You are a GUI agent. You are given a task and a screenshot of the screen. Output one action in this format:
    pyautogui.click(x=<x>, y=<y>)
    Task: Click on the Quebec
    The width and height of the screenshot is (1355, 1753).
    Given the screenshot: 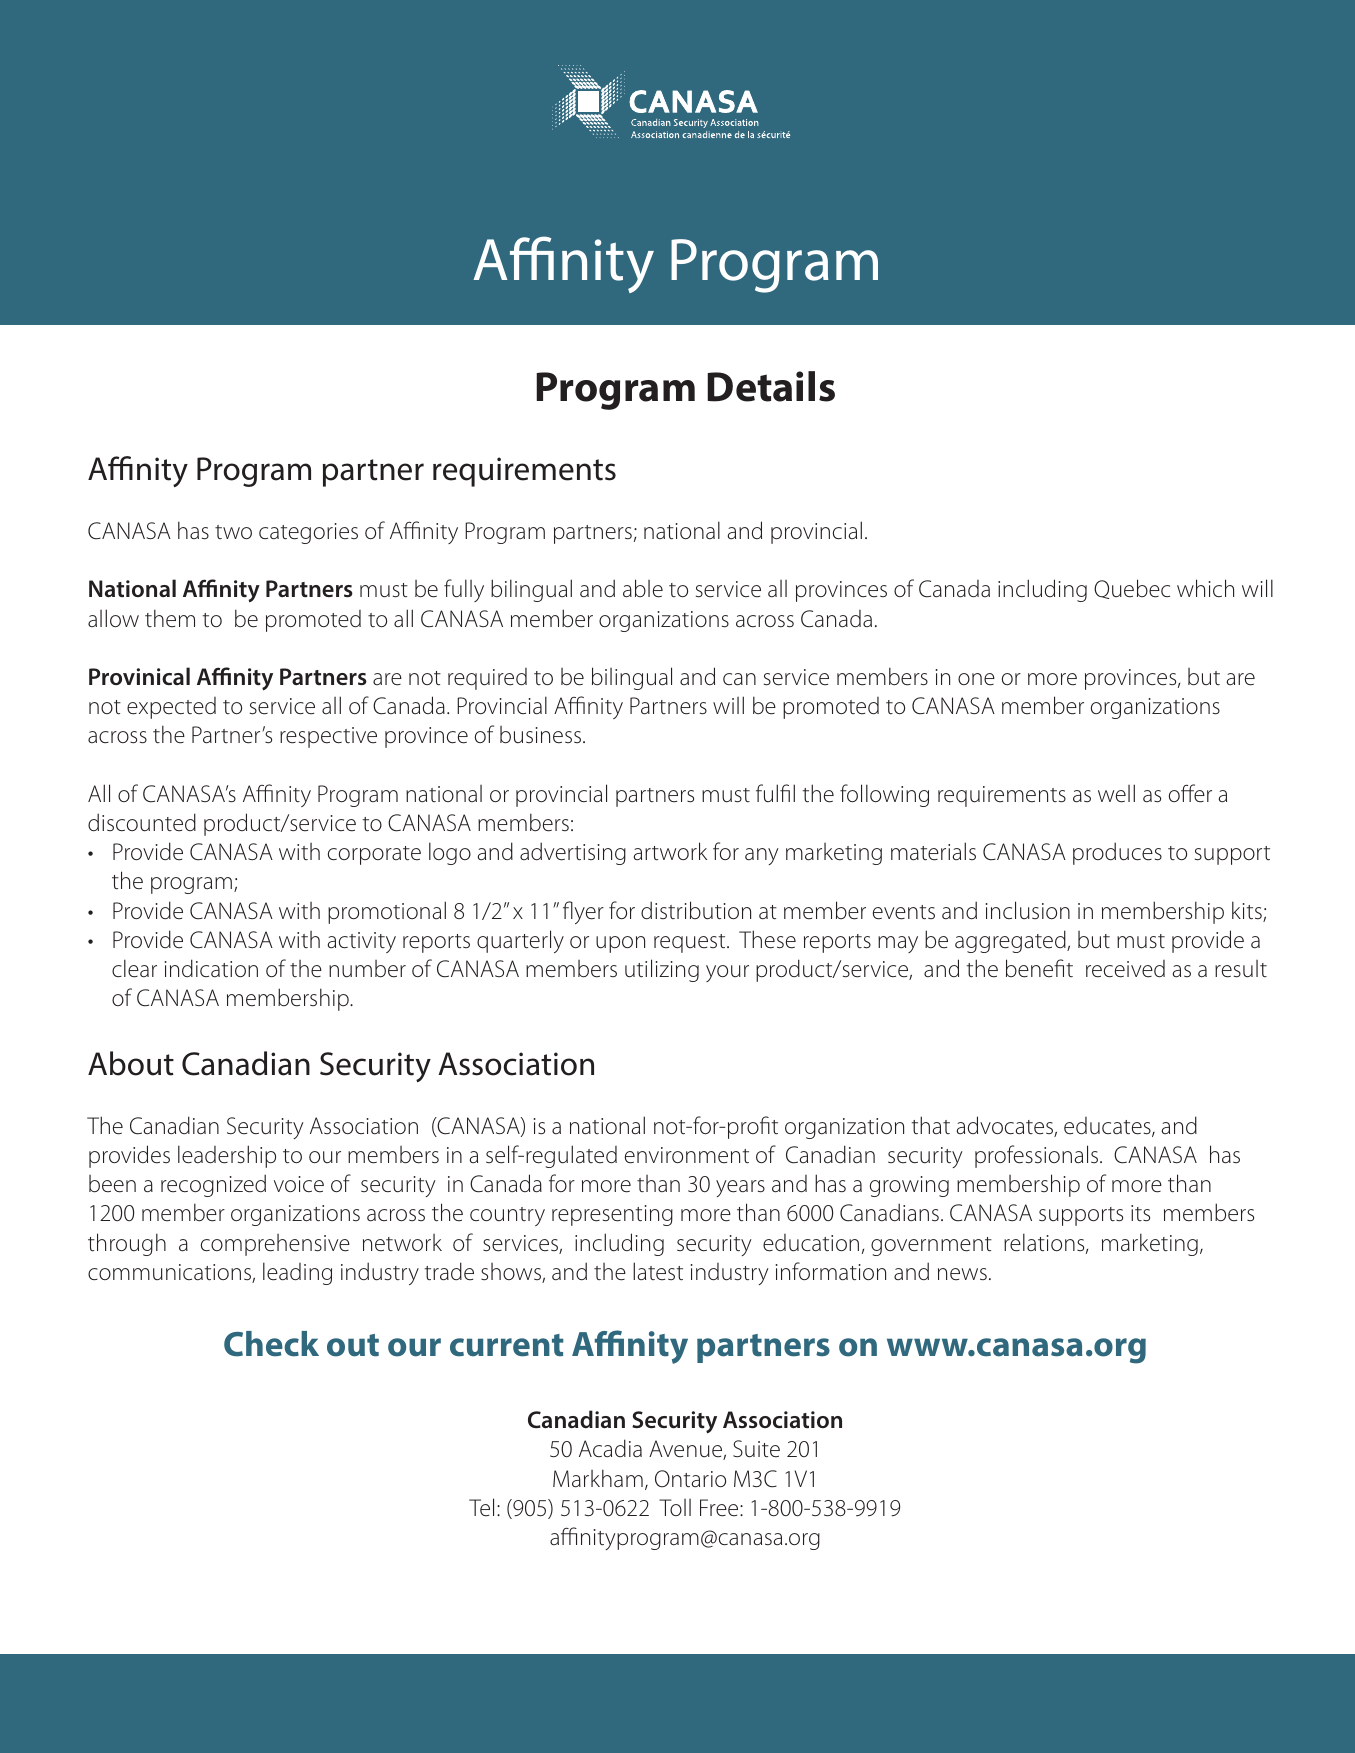 What is the action you would take?
    pyautogui.click(x=1132, y=589)
